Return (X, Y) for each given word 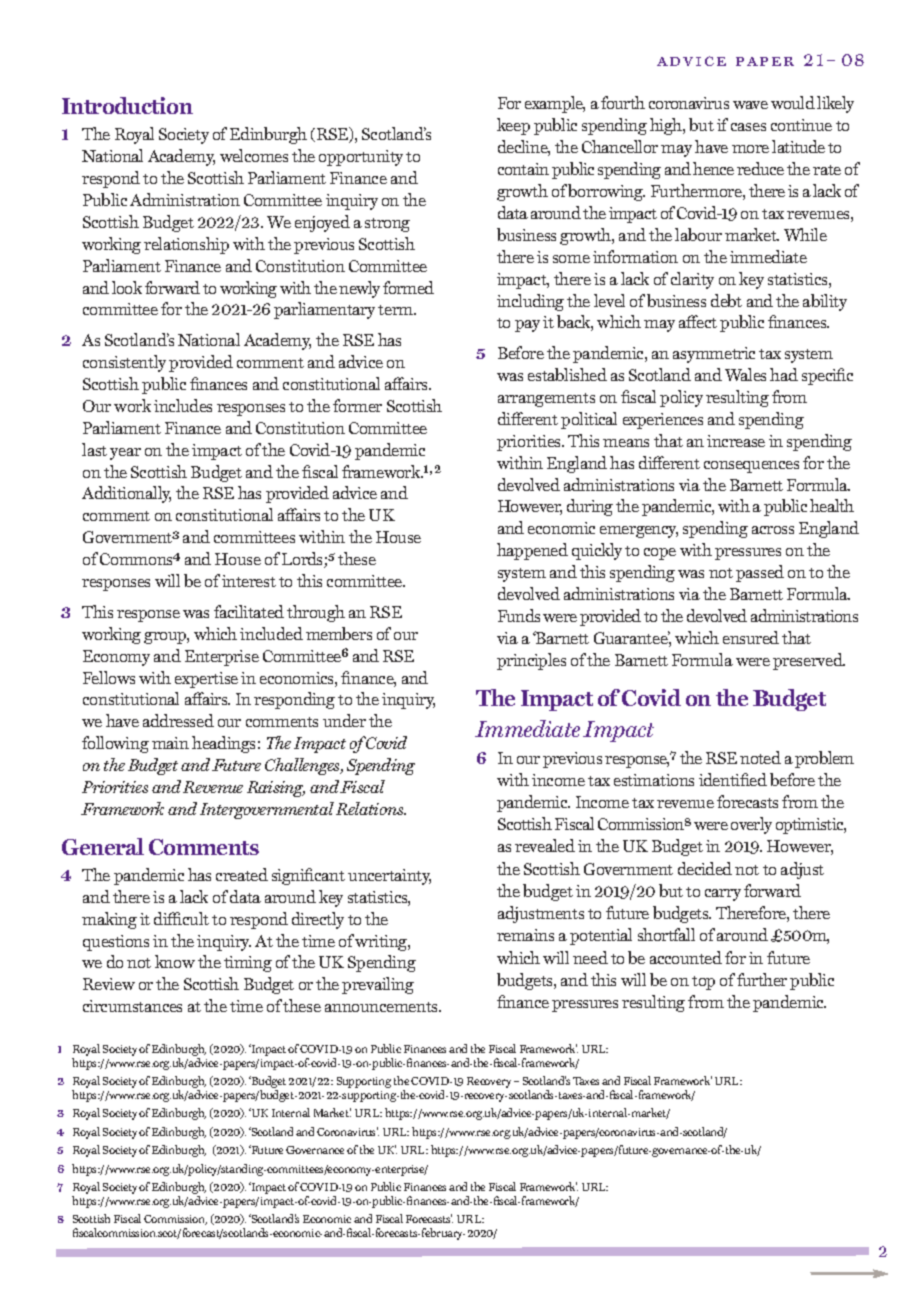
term (397, 310)
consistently (124, 363)
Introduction (127, 105)
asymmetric (714, 355)
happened (532, 551)
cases (748, 127)
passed (760, 573)
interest (249, 581)
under (344, 720)
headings (223, 744)
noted (760, 757)
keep (513, 126)
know (175, 961)
